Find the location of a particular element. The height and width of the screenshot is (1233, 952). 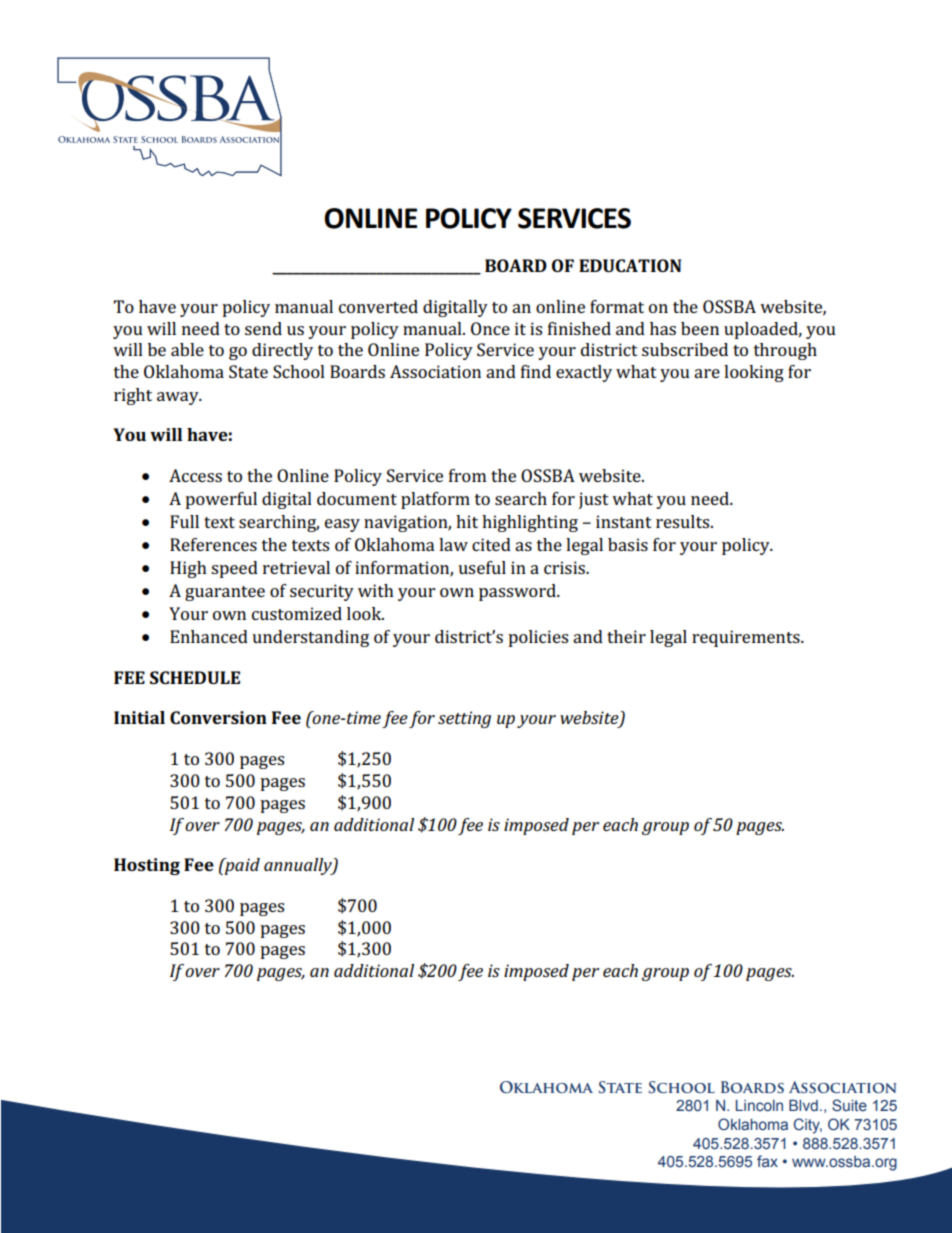

fax is located at coordinates (767, 1161).
